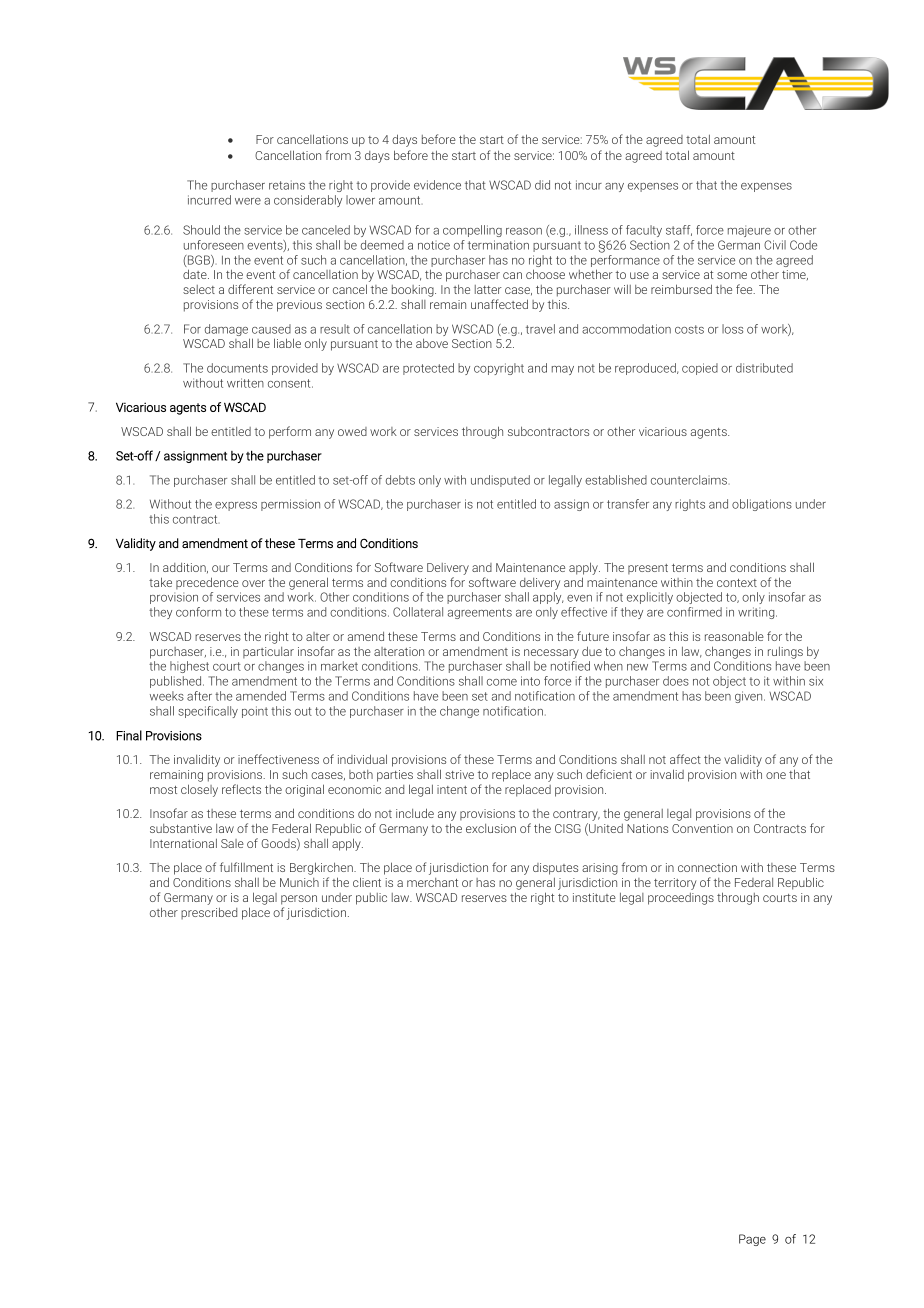 Image resolution: width=924 pixels, height=1308 pixels. What do you see at coordinates (209, 913) in the screenshot?
I see `prescribed` at bounding box center [209, 913].
